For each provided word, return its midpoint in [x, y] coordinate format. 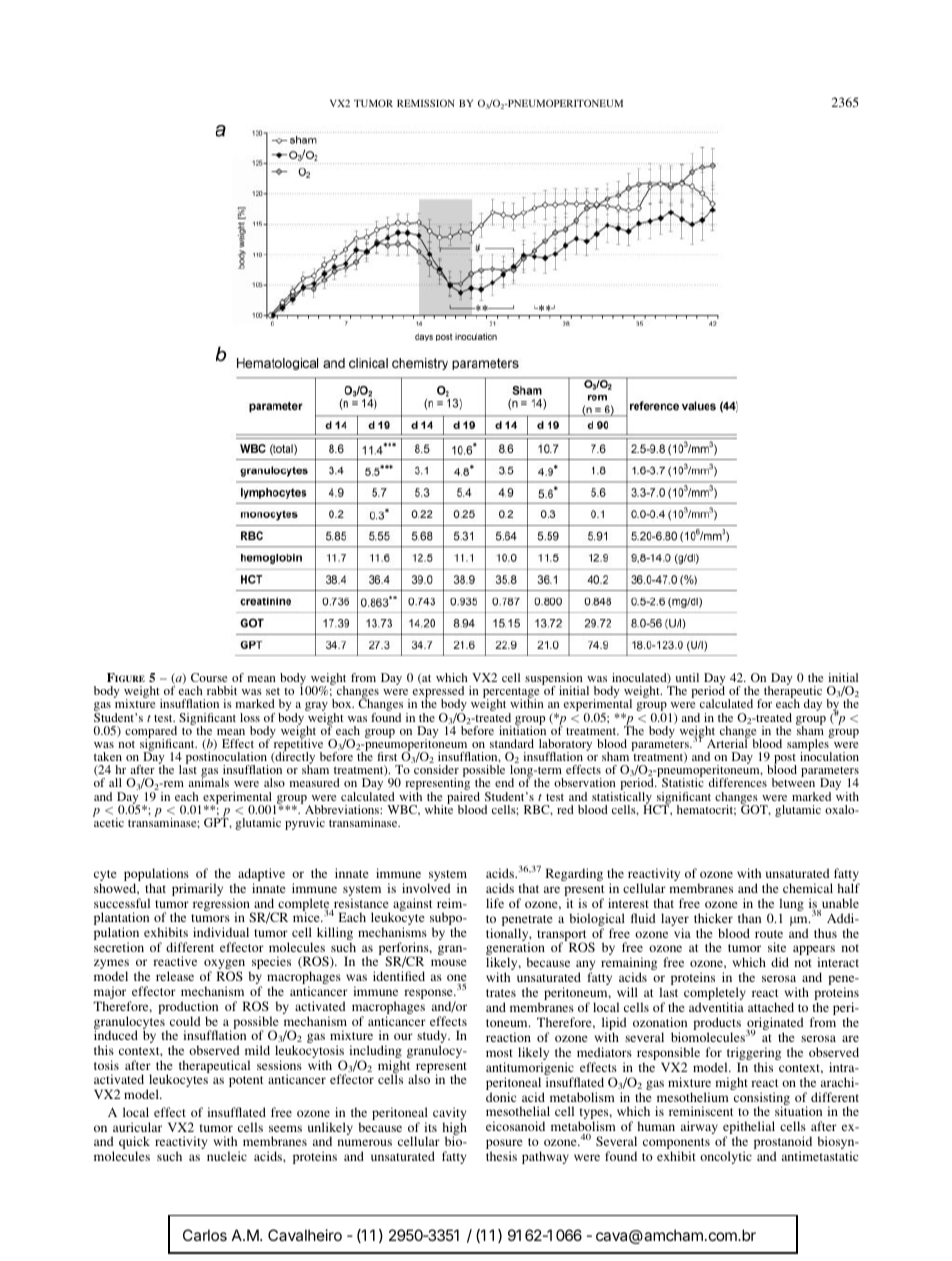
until [687, 677]
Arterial [728, 742]
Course [209, 677]
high [454, 1130]
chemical [808, 888]
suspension [554, 680]
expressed [438, 693]
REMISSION [425, 103]
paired [463, 799]
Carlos [205, 1235]
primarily [197, 889]
